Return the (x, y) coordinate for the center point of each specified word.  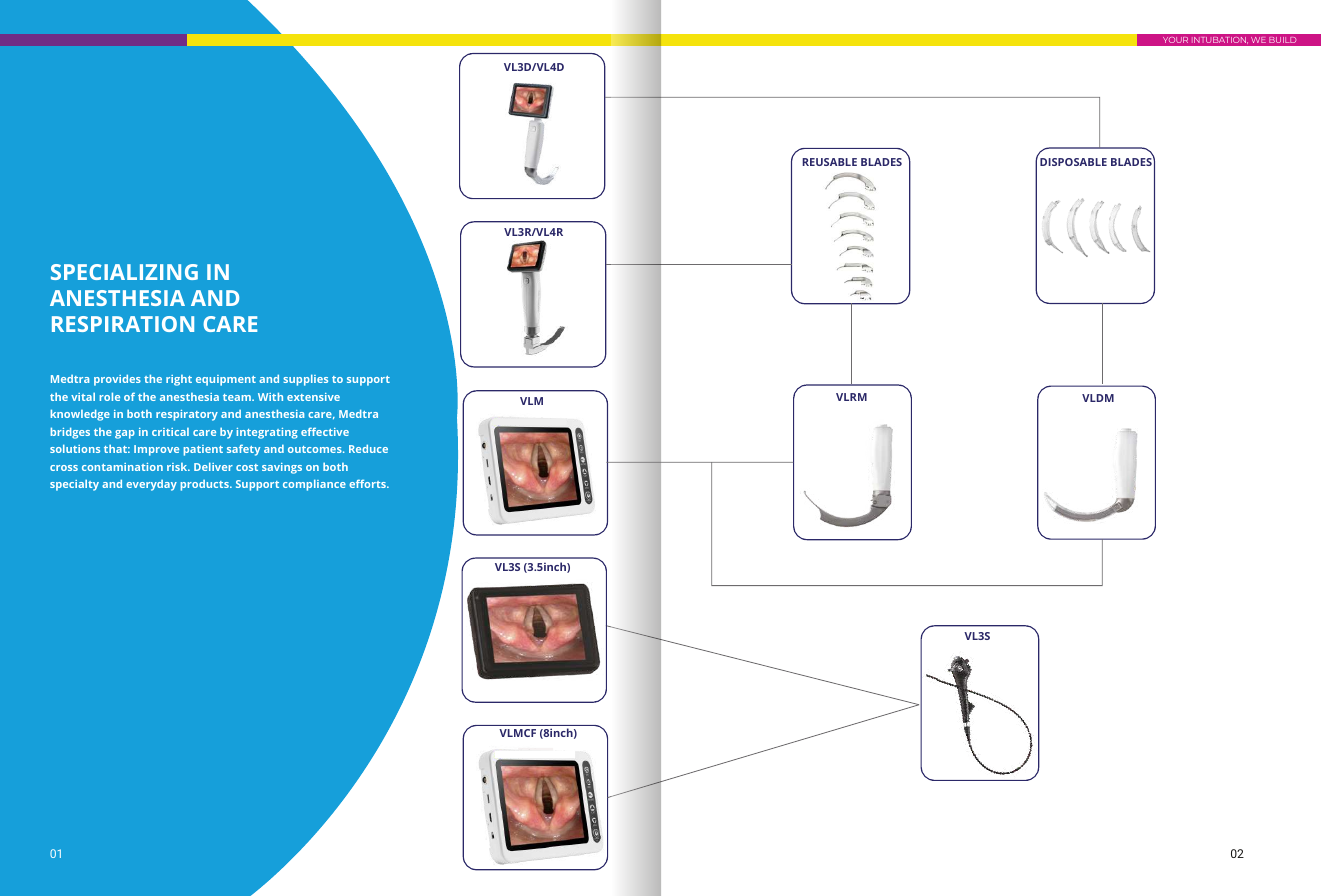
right (179, 380)
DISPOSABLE (1073, 162)
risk (178, 467)
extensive (313, 397)
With (270, 396)
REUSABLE (829, 162)
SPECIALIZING (124, 272)
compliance (314, 485)
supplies (305, 380)
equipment (226, 380)
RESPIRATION (123, 324)
